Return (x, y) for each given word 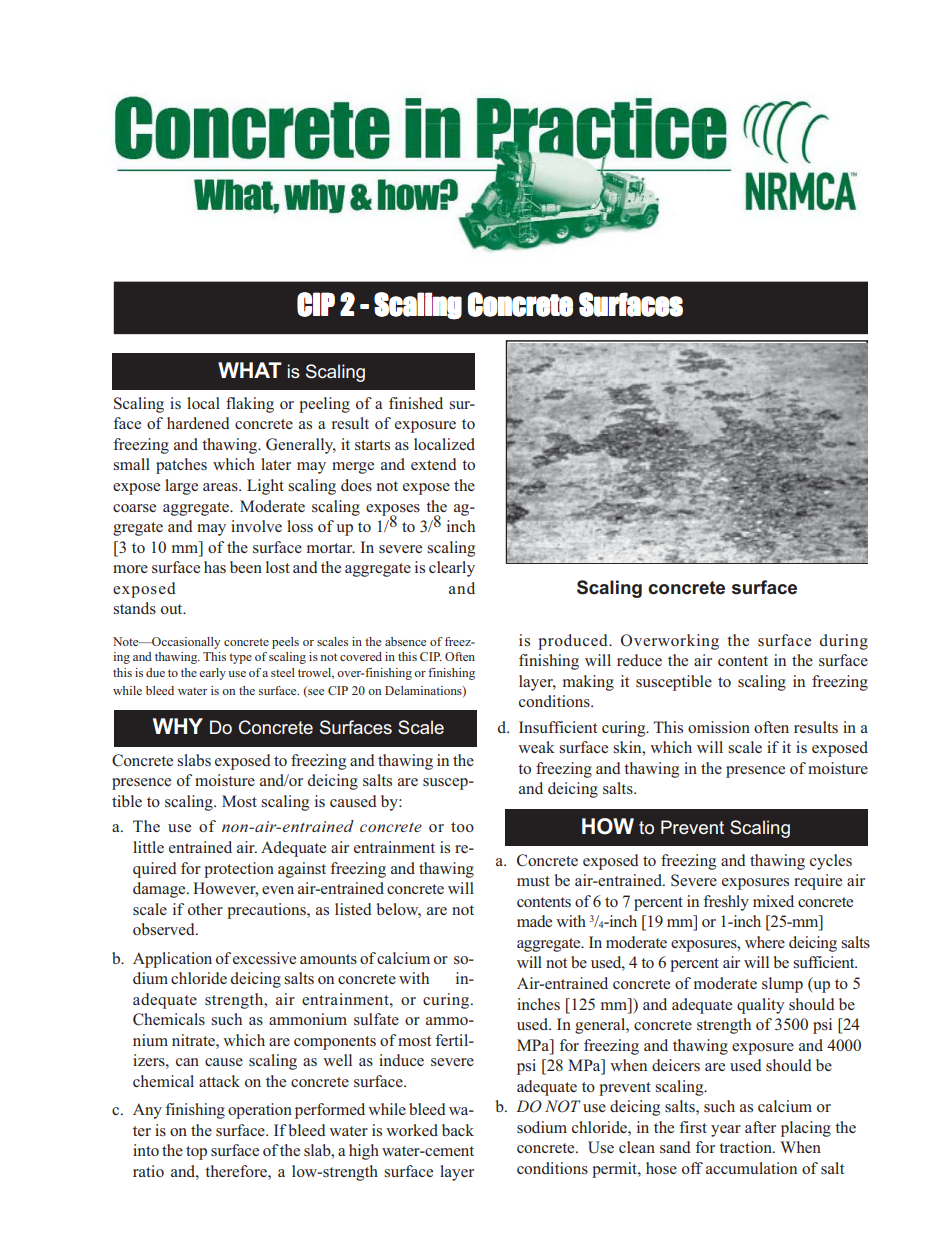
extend (434, 464)
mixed (773, 901)
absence (405, 641)
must (533, 881)
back (458, 1130)
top (196, 1153)
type (240, 658)
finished (416, 403)
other (205, 909)
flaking (250, 405)
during (844, 642)
